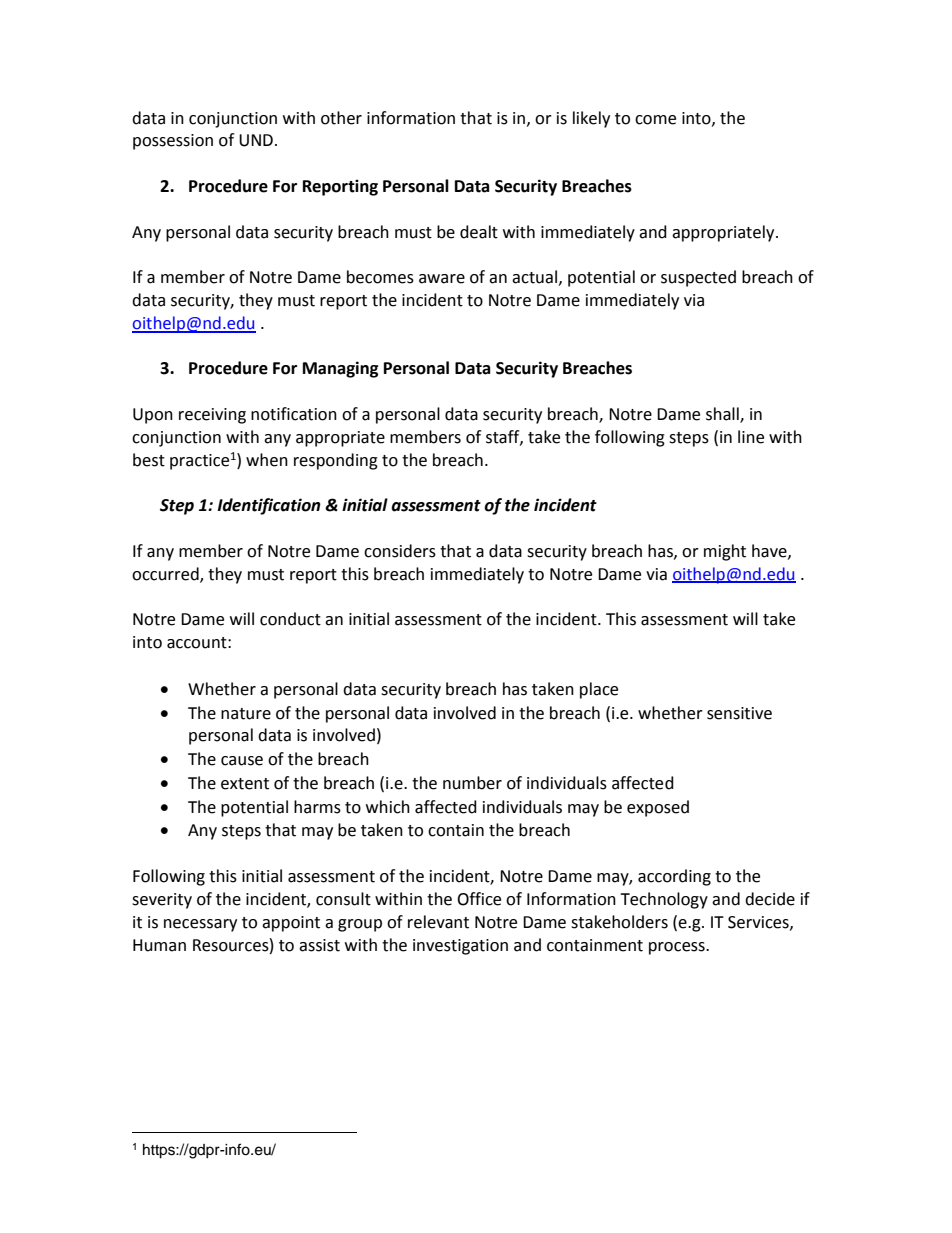 The width and height of the screenshot is (952, 1233). Describe the element at coordinates (256, 140) in the screenshot. I see `UND` at that location.
